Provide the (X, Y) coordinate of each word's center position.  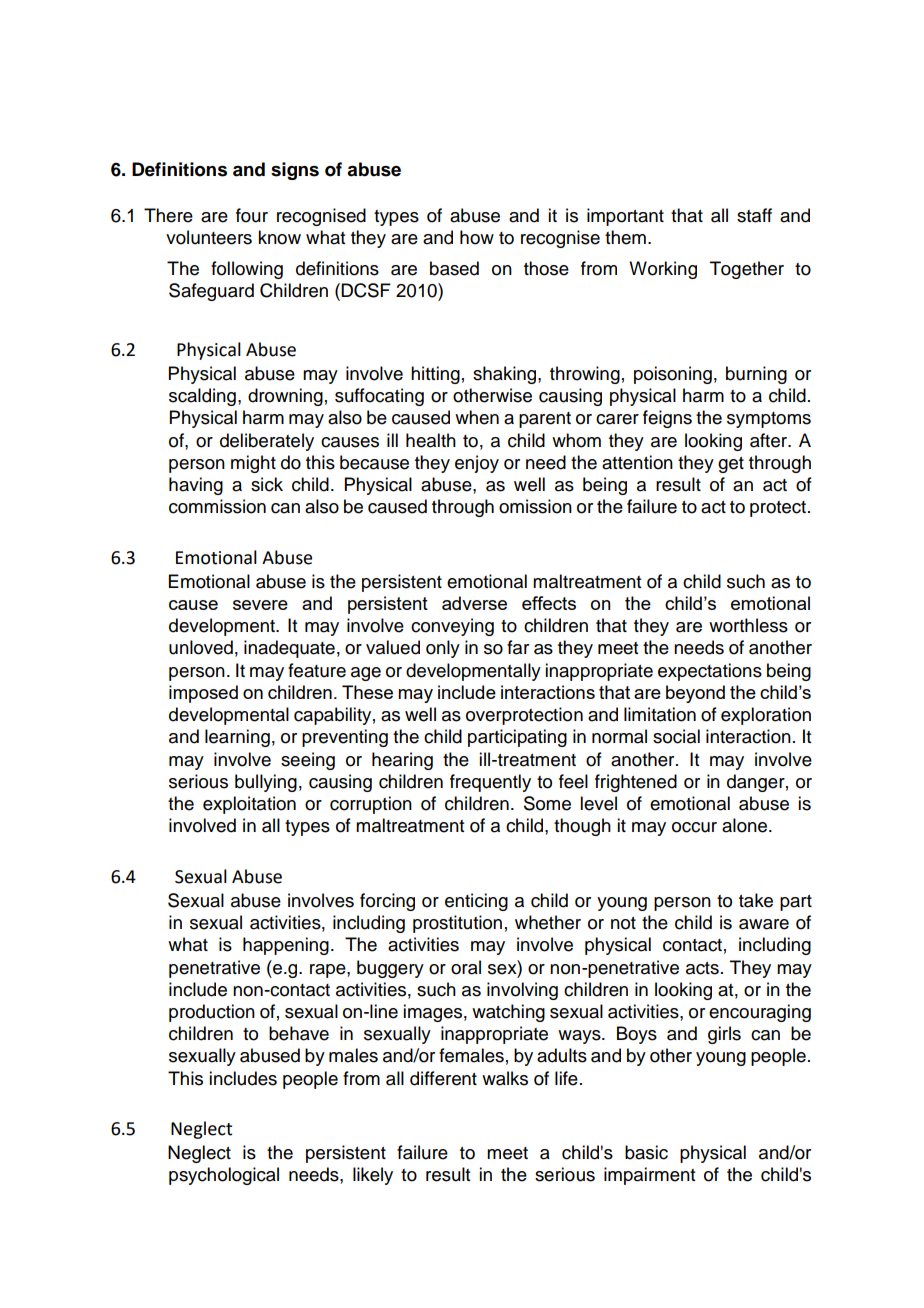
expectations (710, 672)
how (477, 237)
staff (754, 215)
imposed (203, 694)
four (252, 215)
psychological (224, 1176)
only (443, 649)
